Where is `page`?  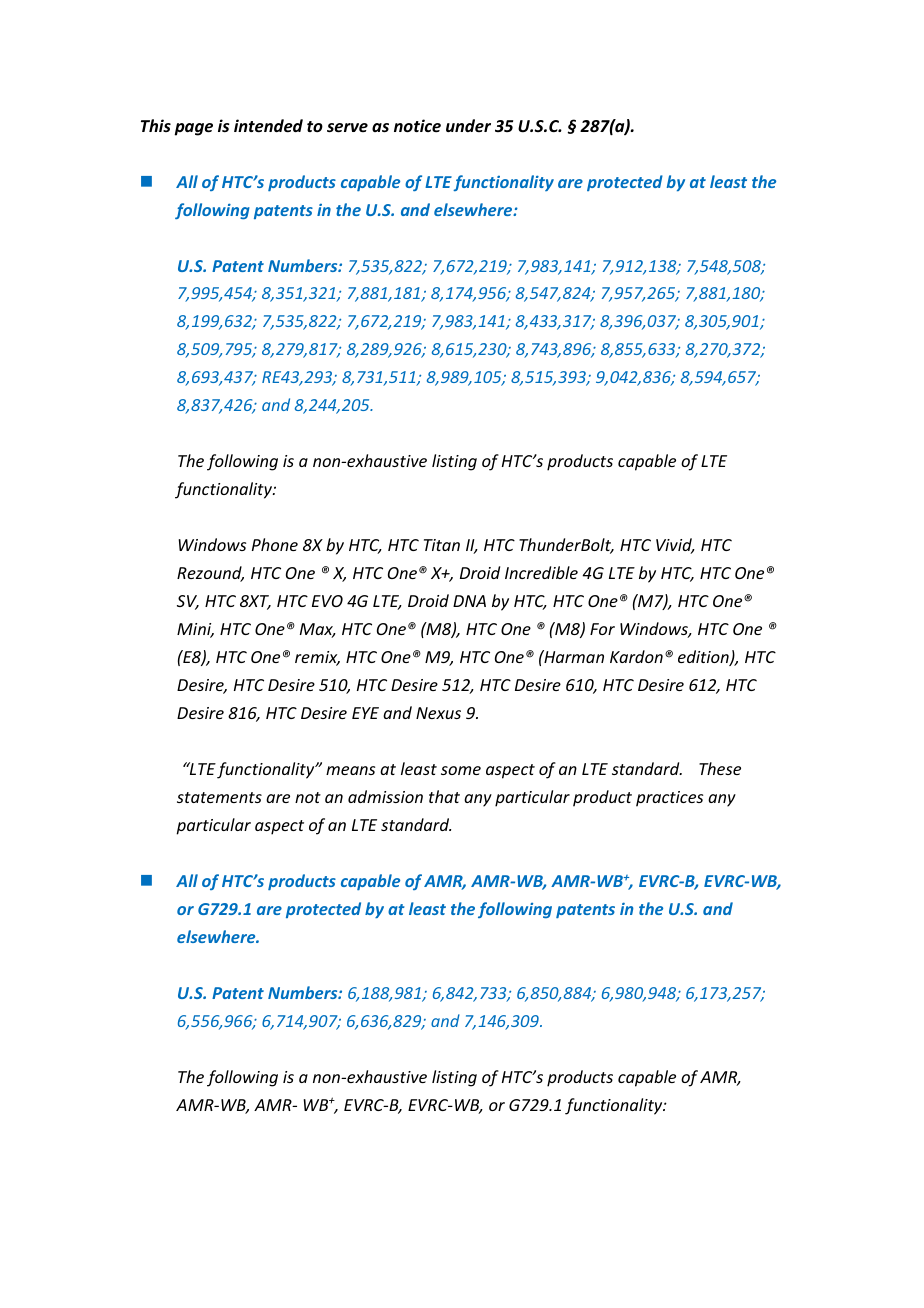 page is located at coordinates (193, 129).
